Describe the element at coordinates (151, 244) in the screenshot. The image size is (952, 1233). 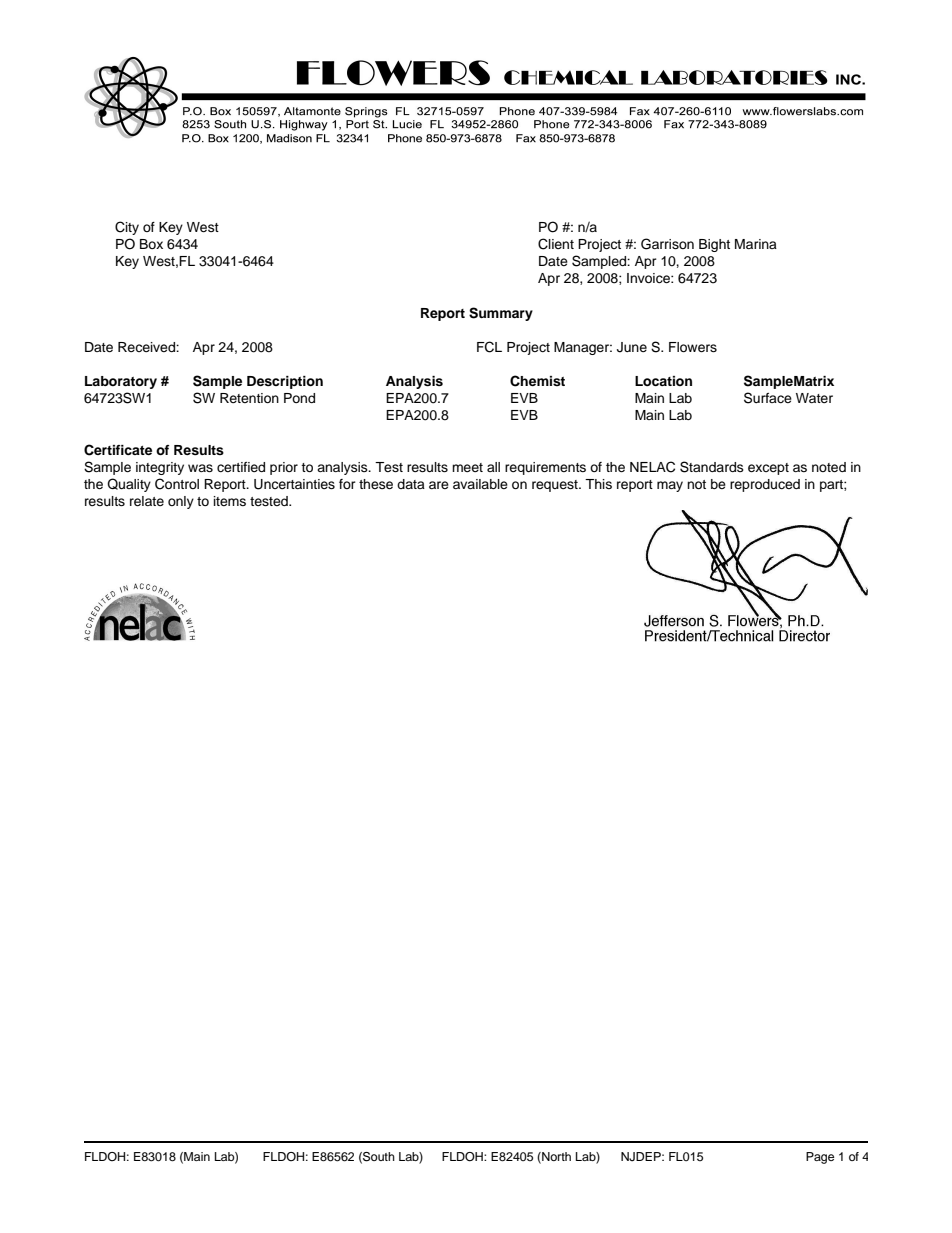
I see `Box` at that location.
